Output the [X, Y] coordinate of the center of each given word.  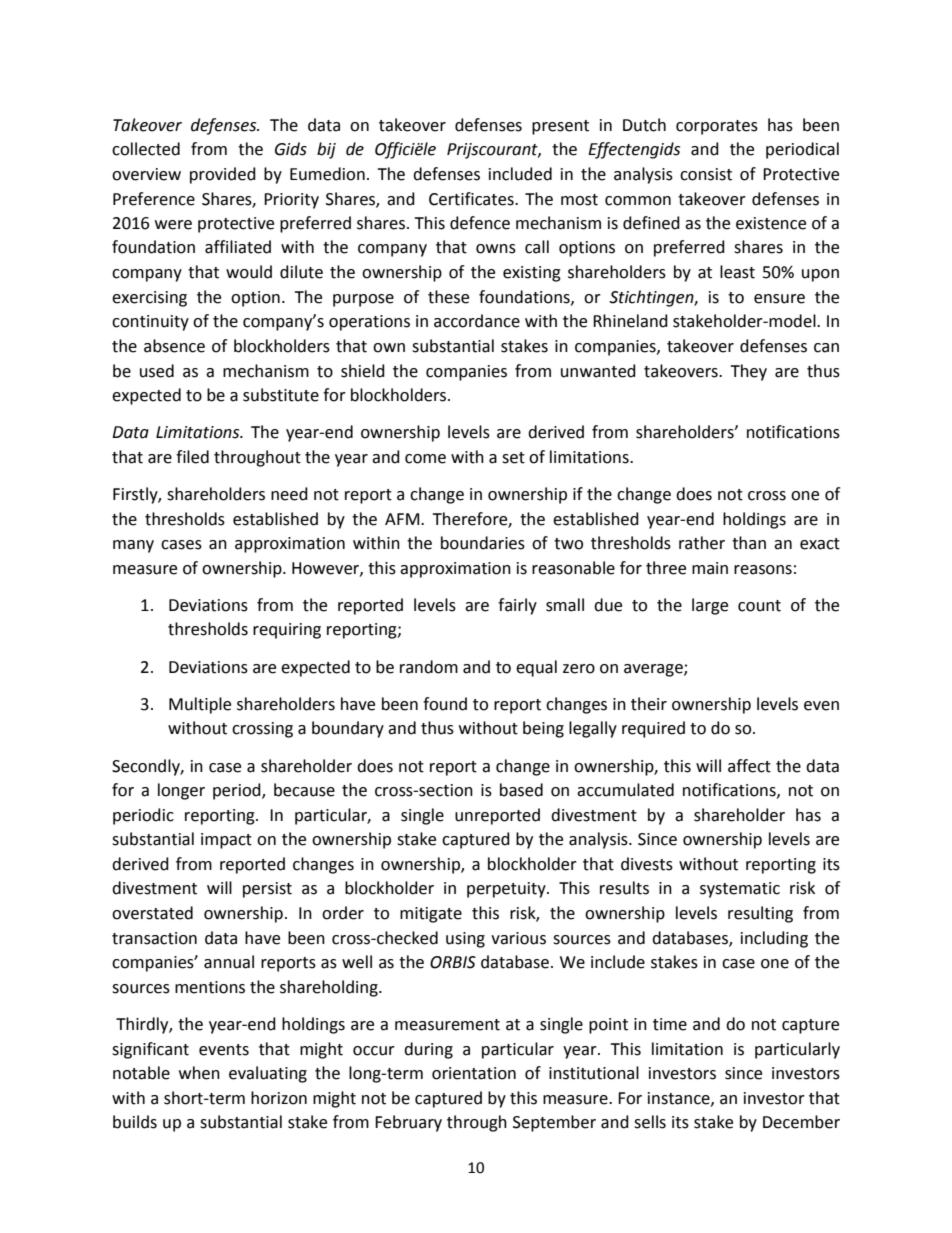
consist [706, 174]
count [759, 606]
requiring [287, 631]
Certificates [472, 199]
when [199, 1073]
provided [223, 175]
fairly [517, 606]
